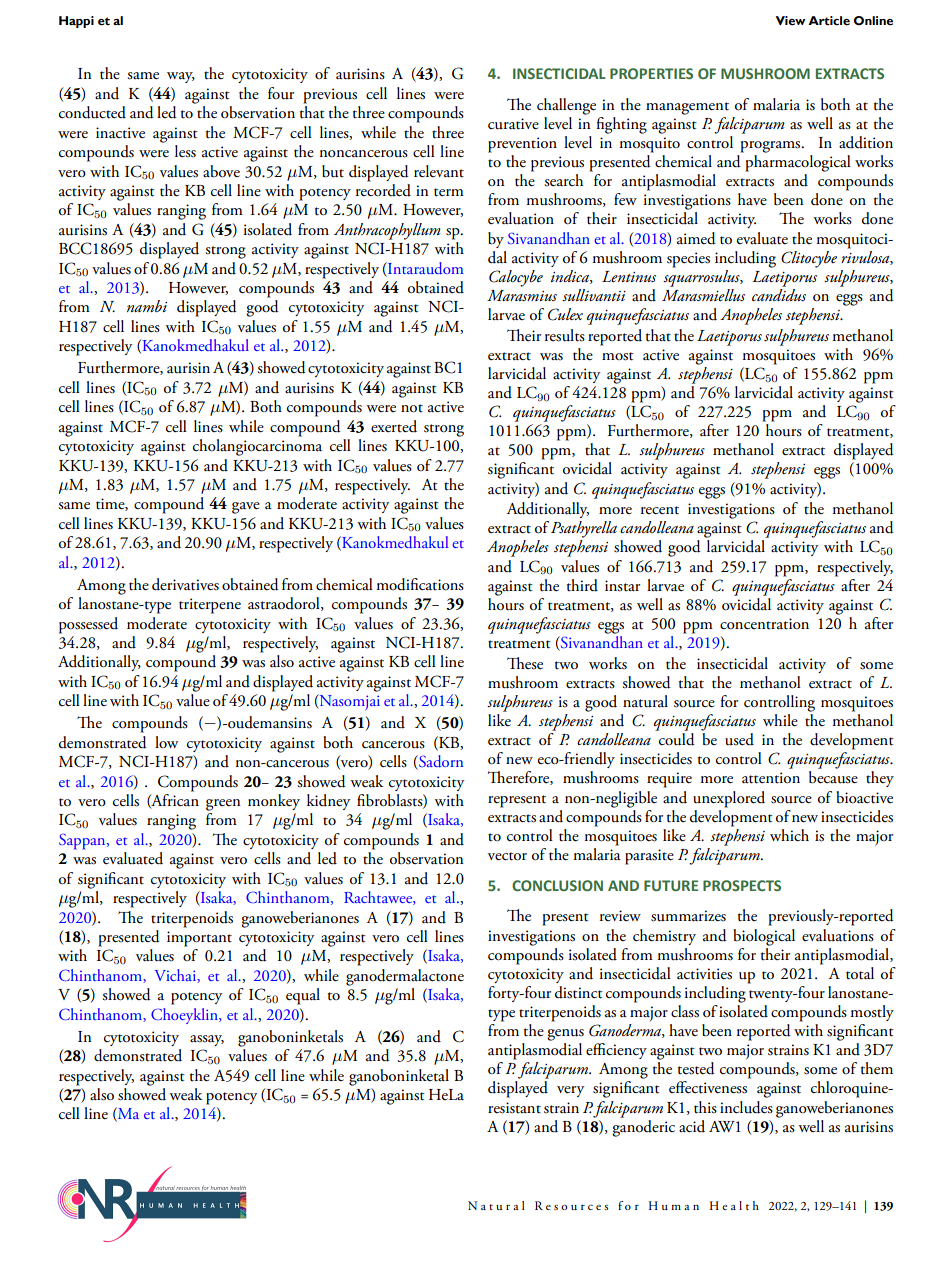 The height and width of the screenshot is (1270, 952). Describe the element at coordinates (525, 663) in the screenshot. I see `These` at that location.
